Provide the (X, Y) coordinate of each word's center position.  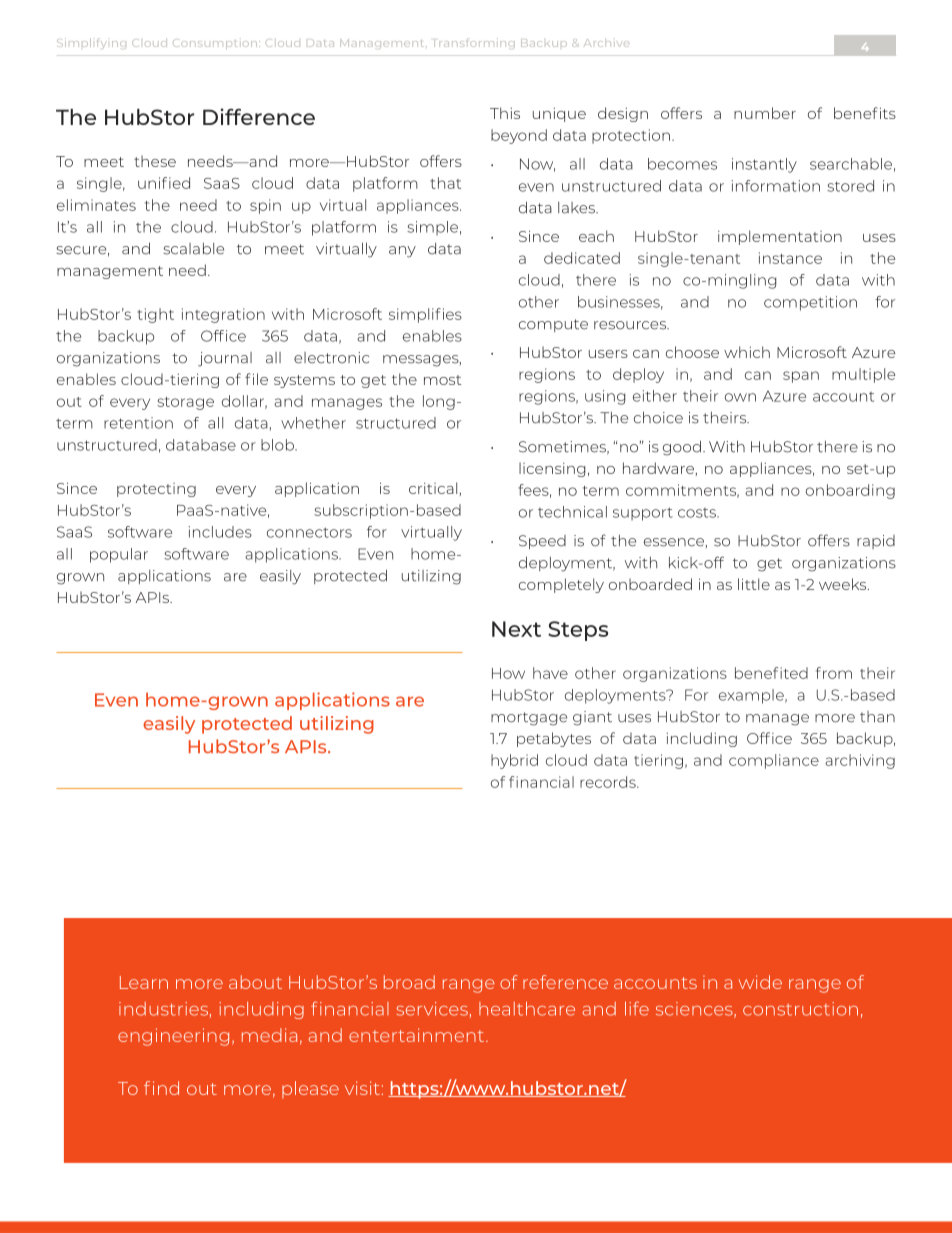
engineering (173, 1037)
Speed (542, 542)
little (754, 584)
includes (220, 532)
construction (800, 1009)
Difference (259, 116)
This (505, 113)
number (765, 113)
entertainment (418, 1035)
